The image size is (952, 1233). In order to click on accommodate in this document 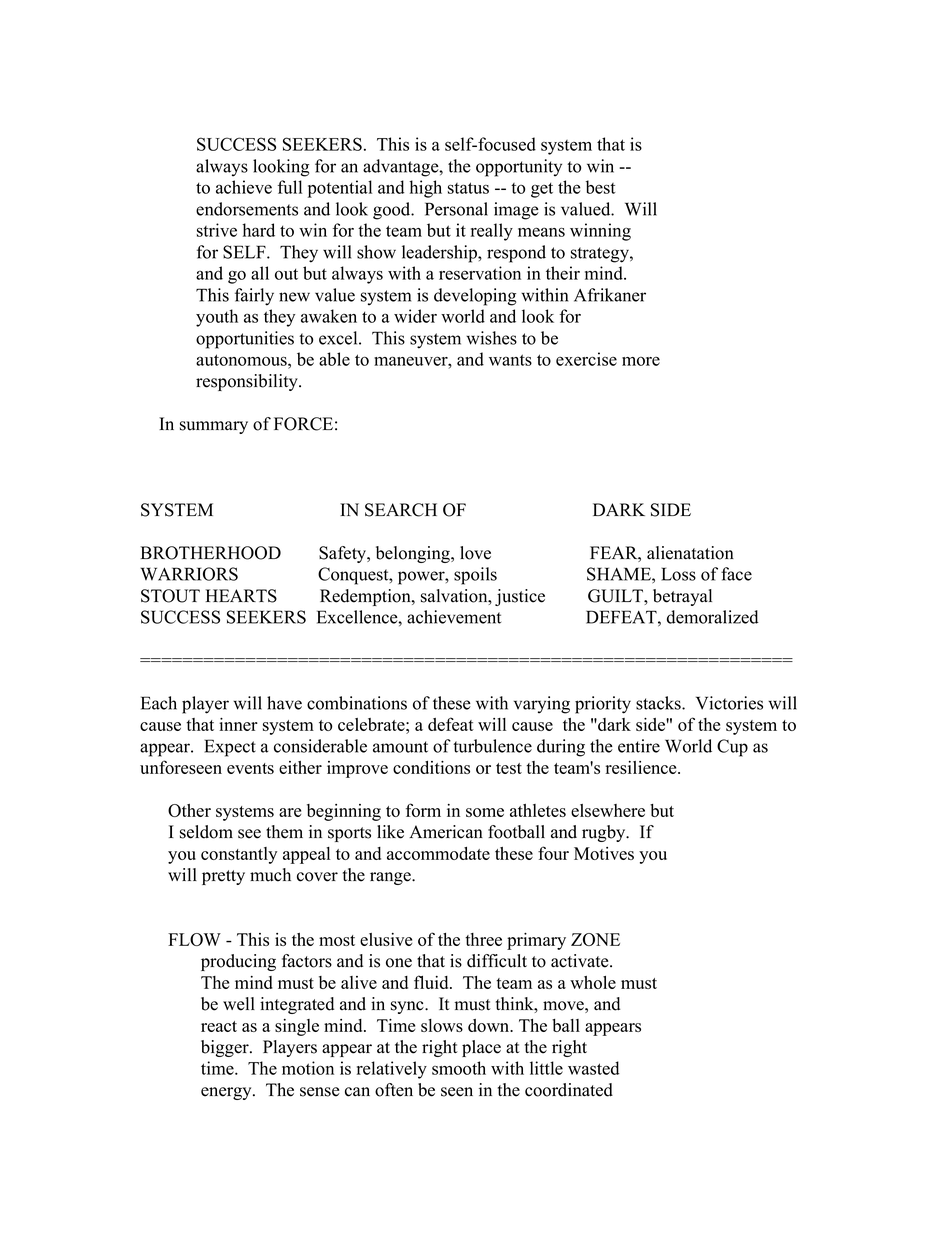, I will do `click(438, 853)`.
